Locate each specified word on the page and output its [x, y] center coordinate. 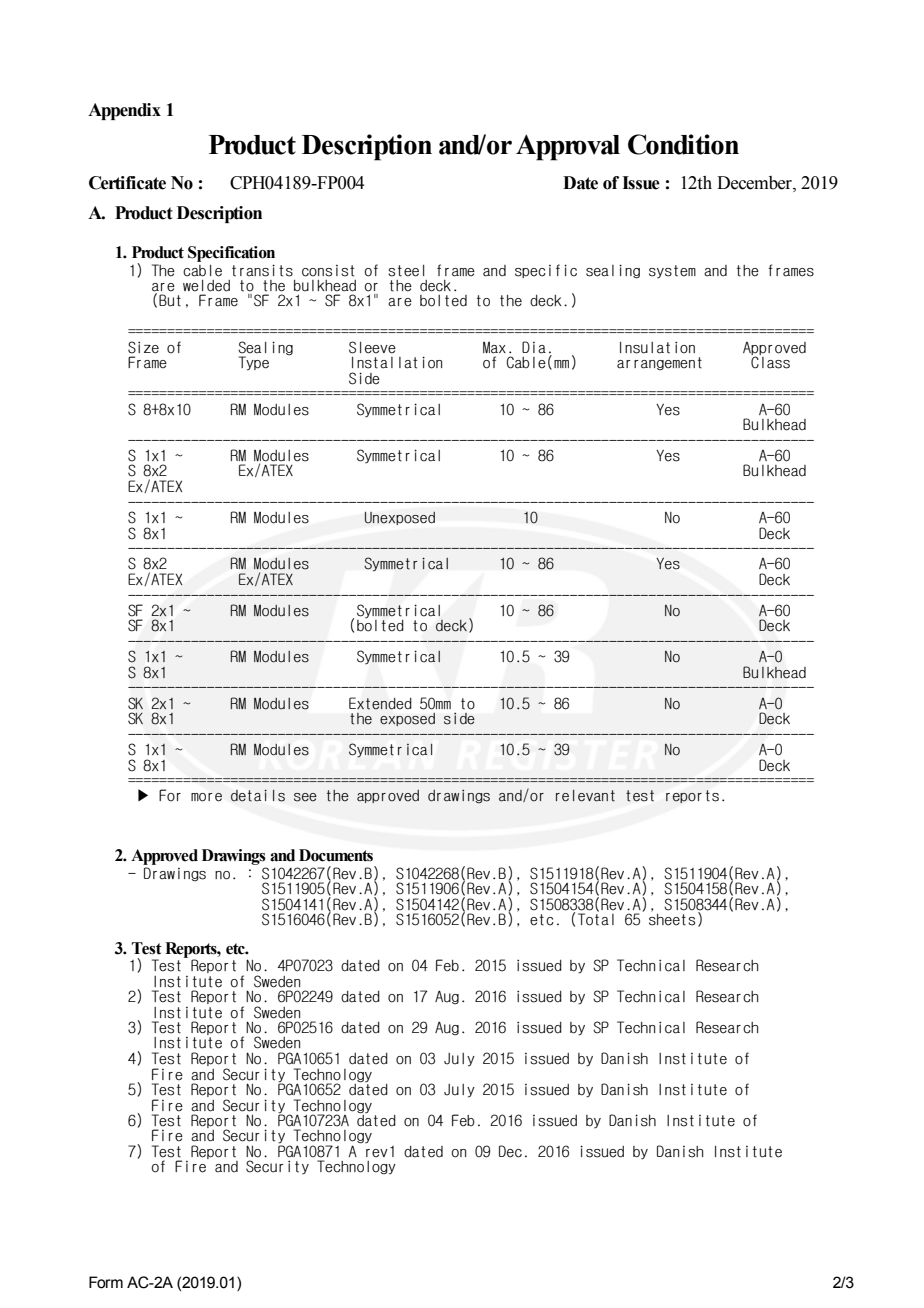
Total [596, 918]
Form [106, 1282]
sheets [672, 918]
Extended [380, 703]
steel [406, 271]
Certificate [127, 183]
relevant [585, 796]
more [206, 797]
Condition [683, 144]
